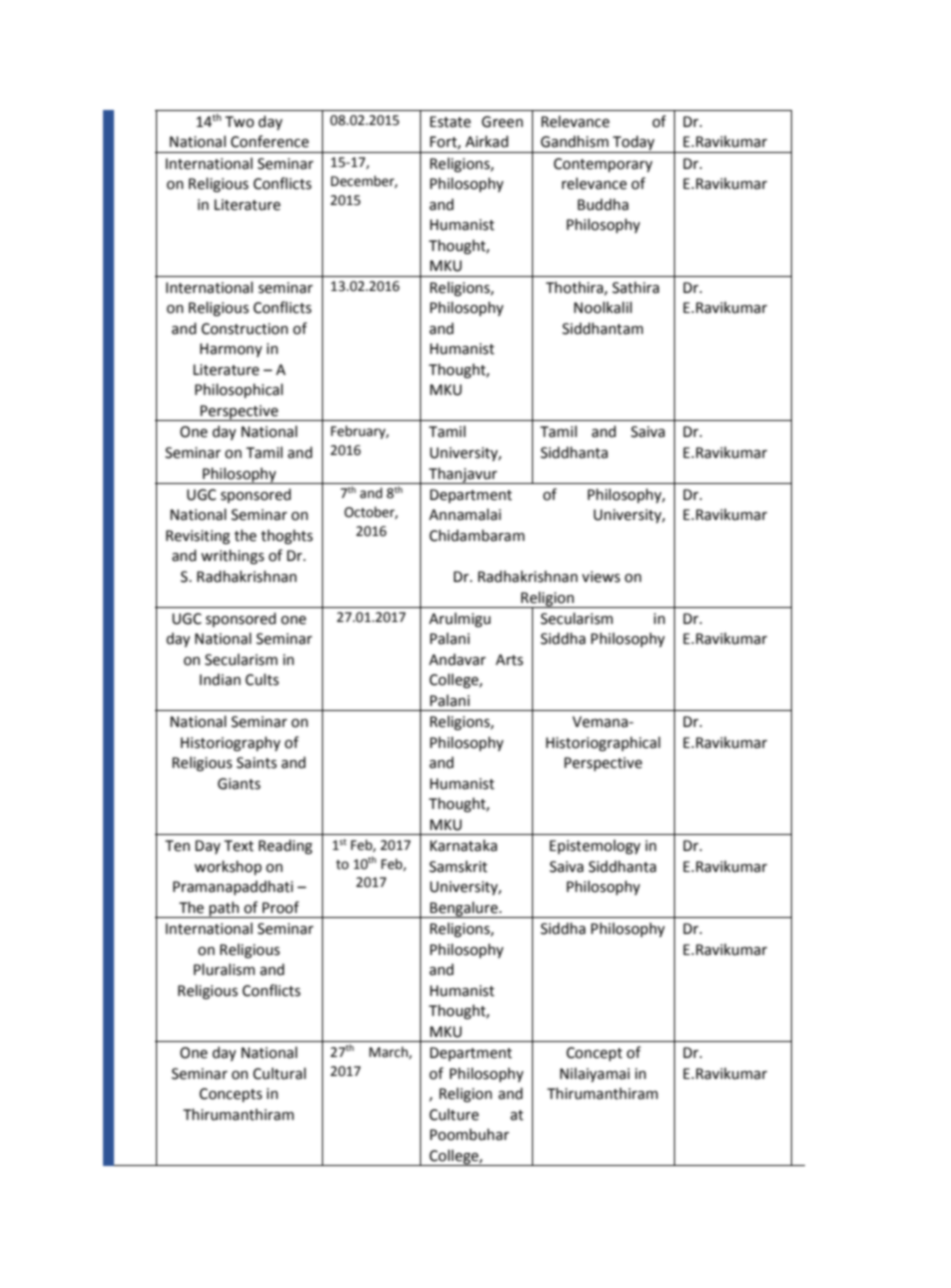  Describe the element at coordinates (279, 1073) in the screenshot. I see `Cultural` at that location.
